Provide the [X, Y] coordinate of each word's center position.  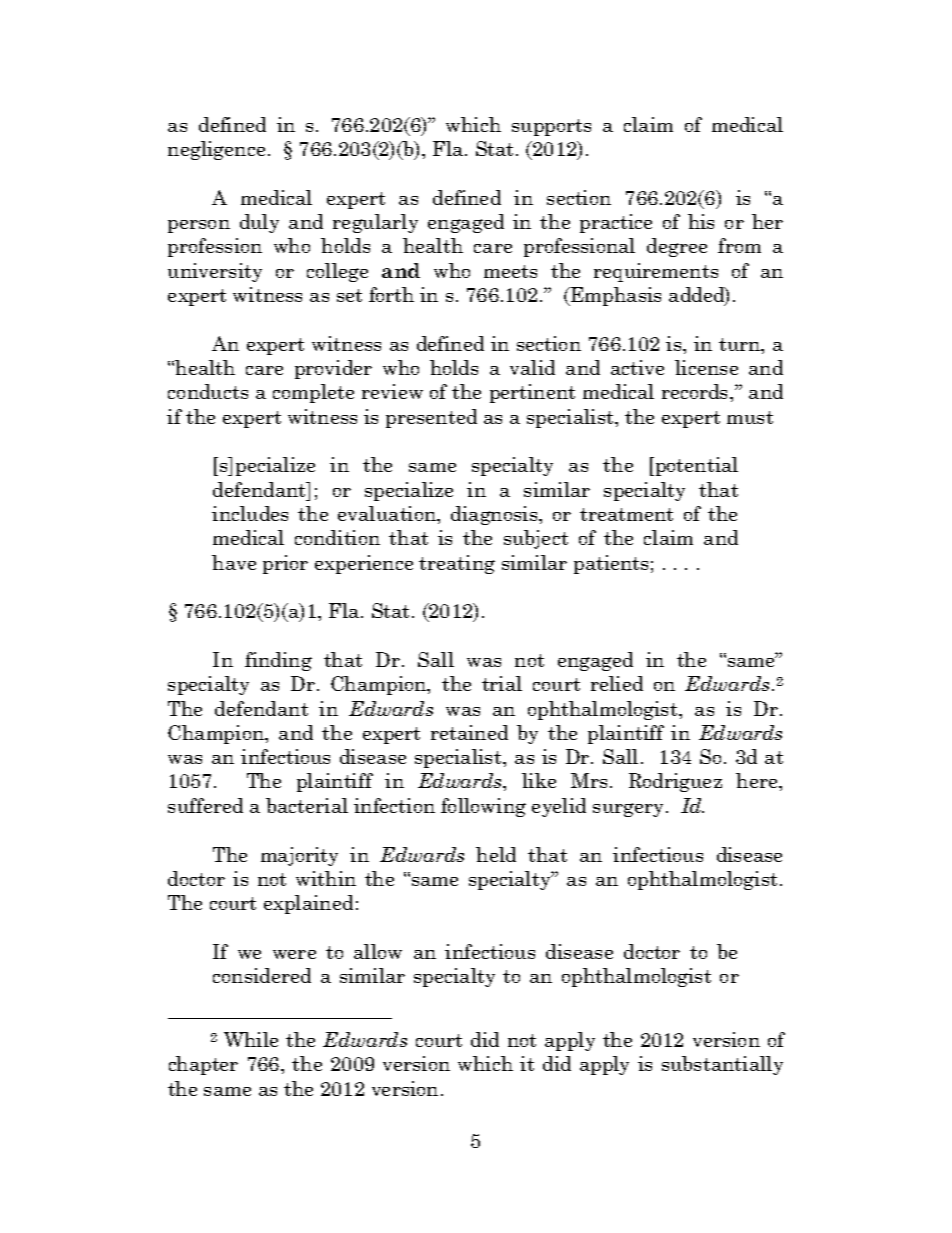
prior [285, 564]
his [701, 221]
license [706, 367]
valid [532, 367]
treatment [626, 514]
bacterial [307, 805]
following [483, 807]
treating [457, 564]
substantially [722, 1065]
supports [551, 127]
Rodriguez [675, 782]
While [251, 1039]
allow [378, 951]
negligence [216, 150]
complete [313, 393]
